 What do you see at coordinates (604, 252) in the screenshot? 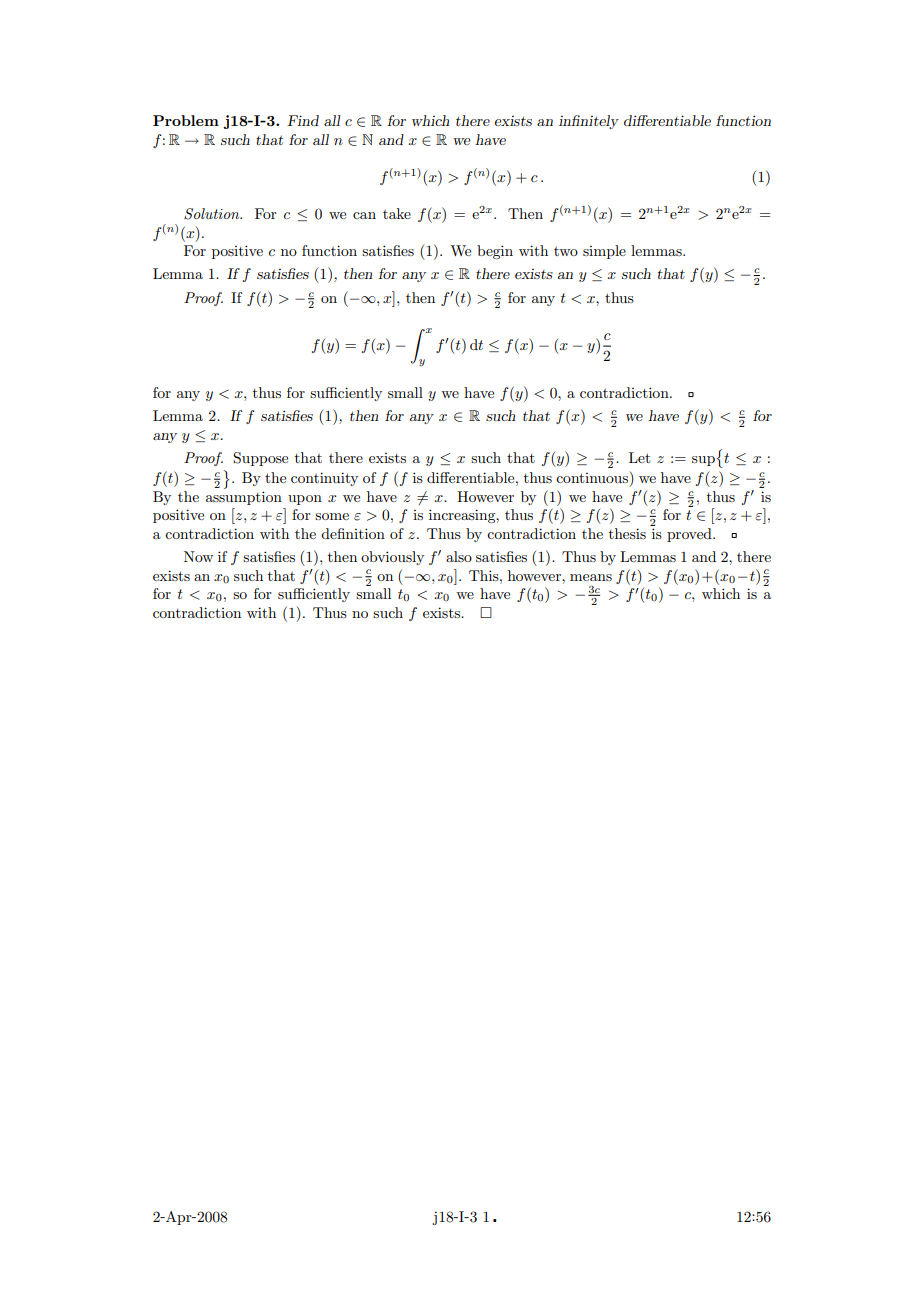
I see `simple` at bounding box center [604, 252].
